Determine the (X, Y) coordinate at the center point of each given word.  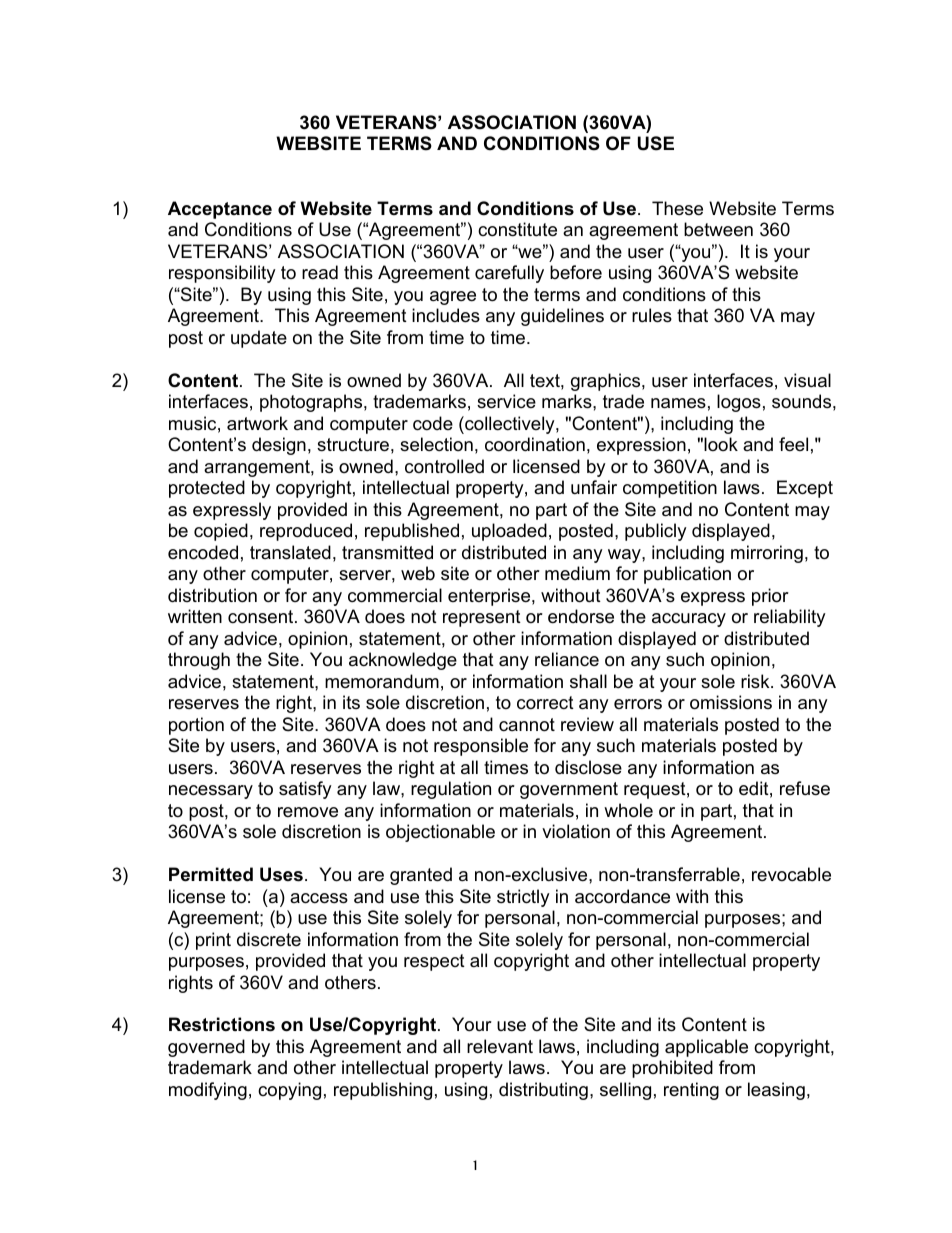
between (718, 229)
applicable (706, 1048)
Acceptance (220, 210)
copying (289, 1091)
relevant (500, 1046)
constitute (517, 229)
